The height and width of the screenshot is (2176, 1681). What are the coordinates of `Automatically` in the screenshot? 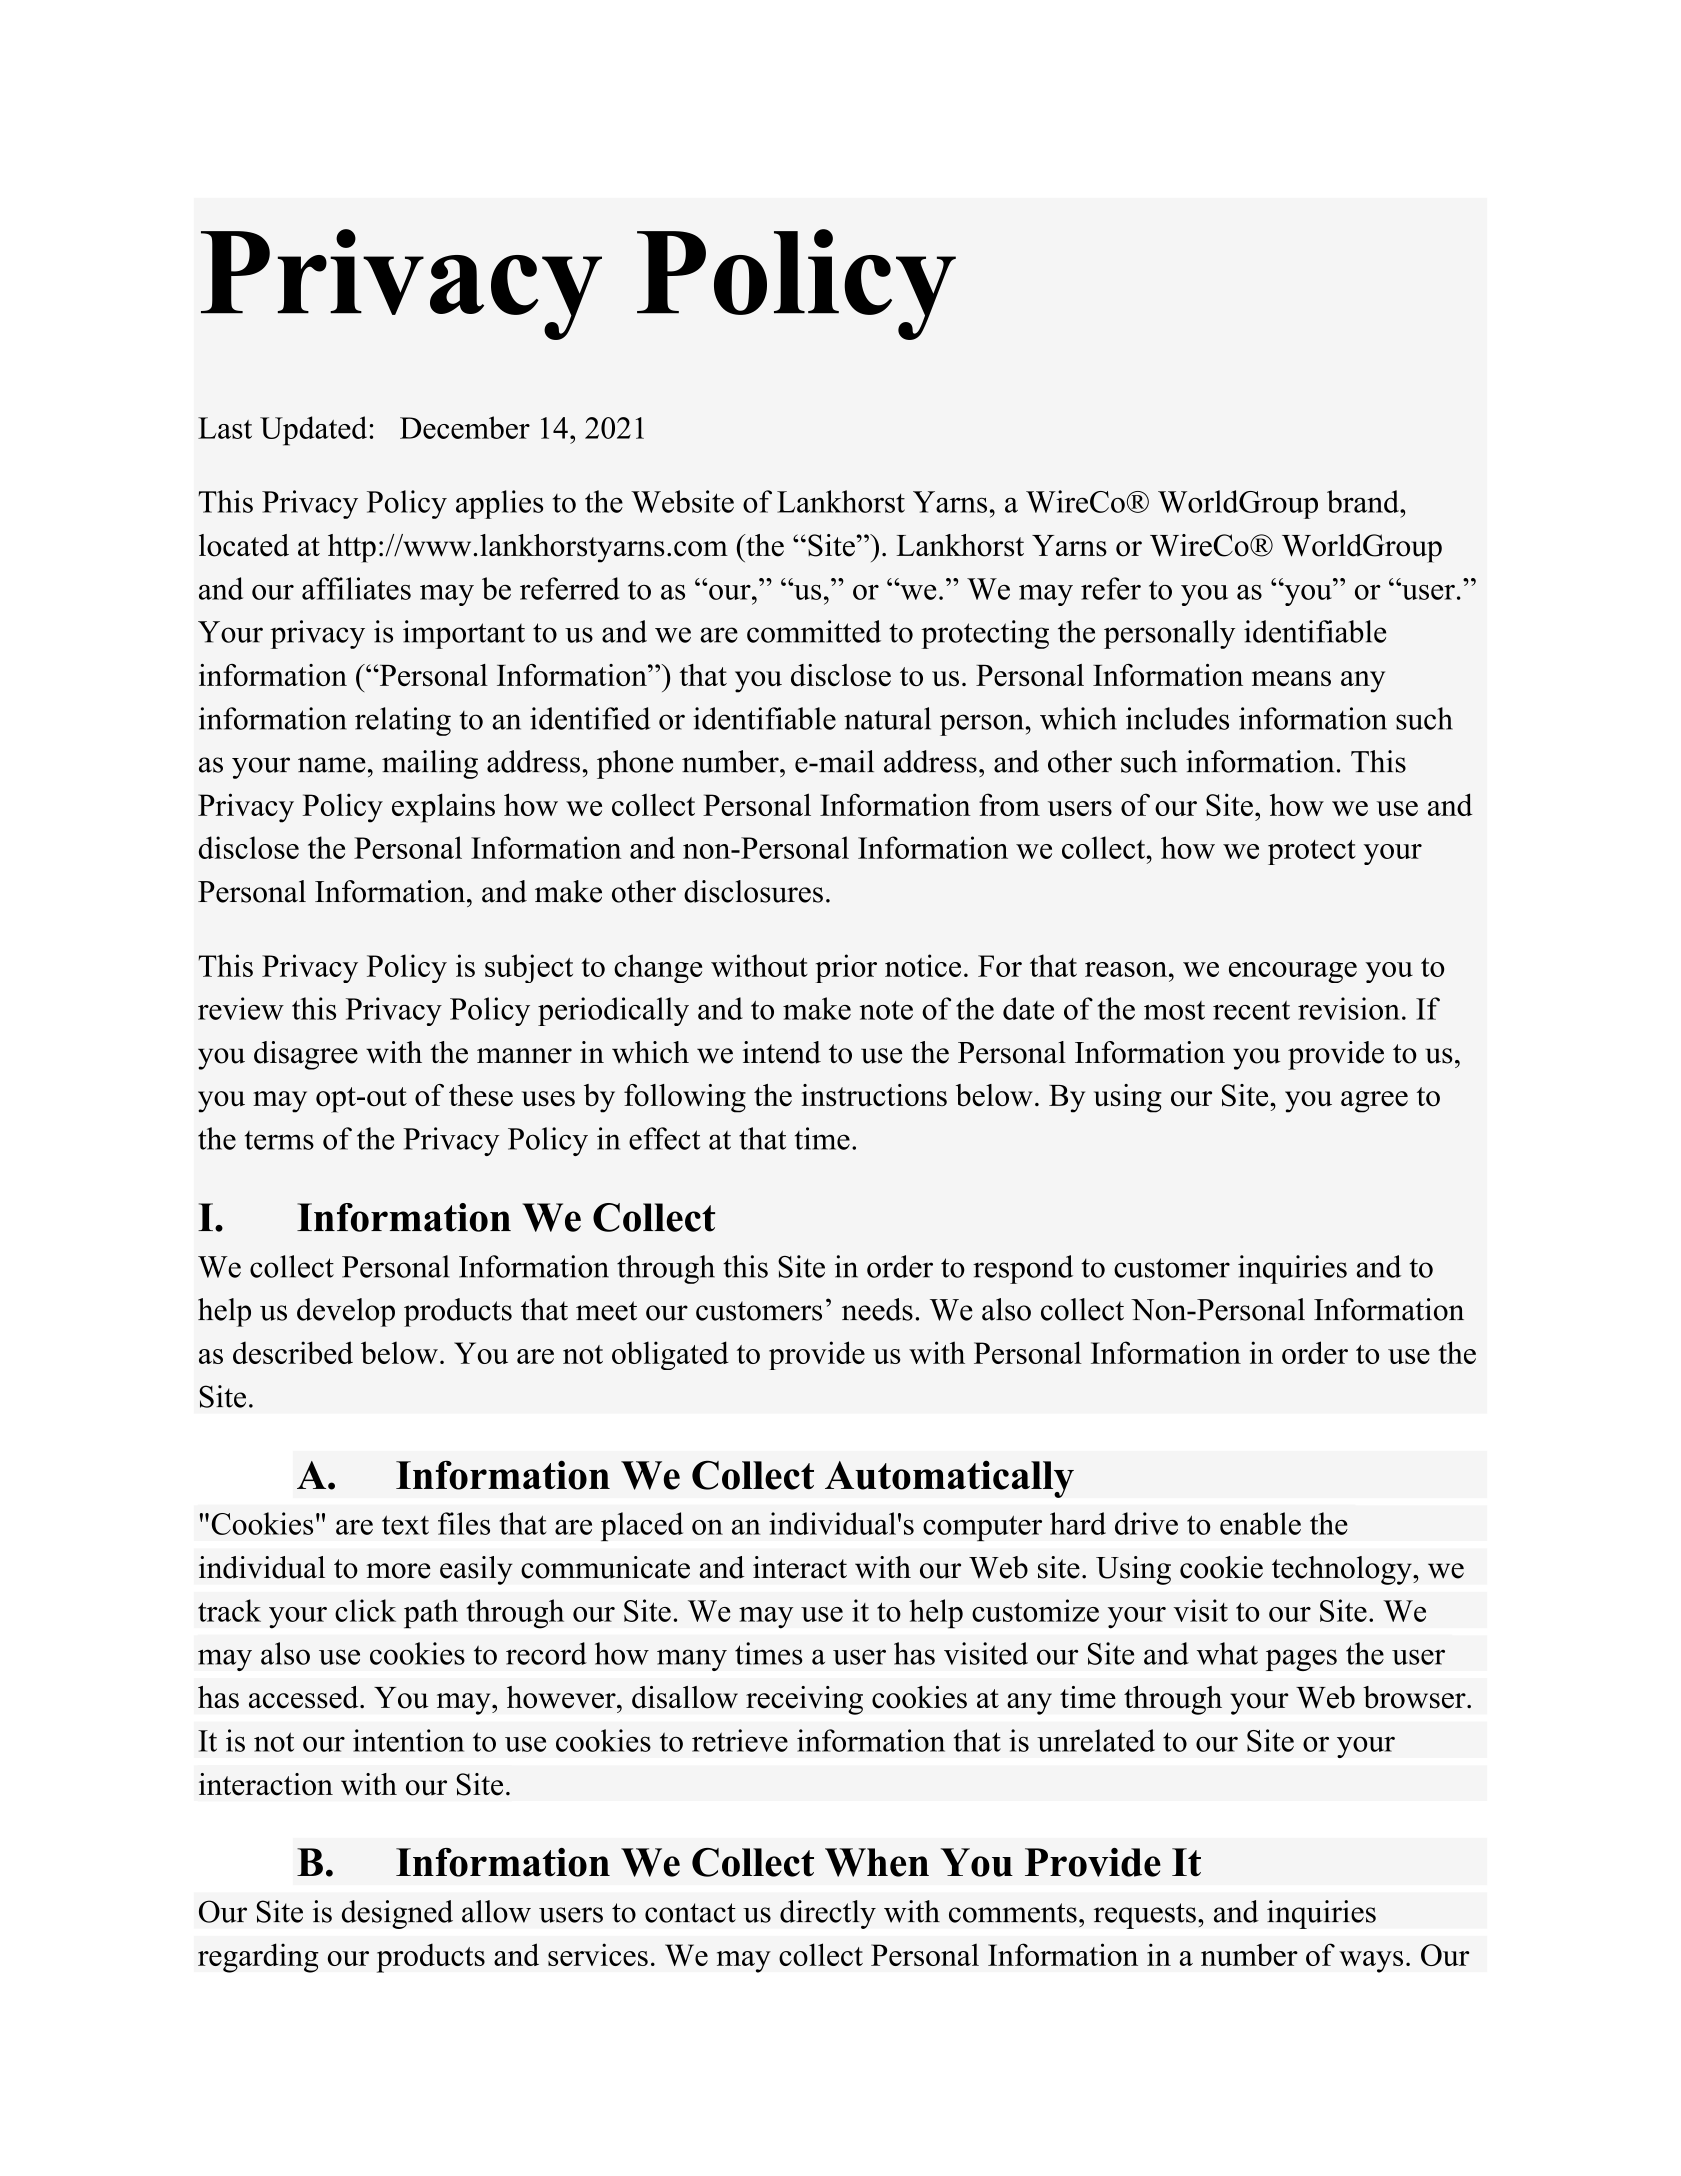 It's located at (949, 1479).
